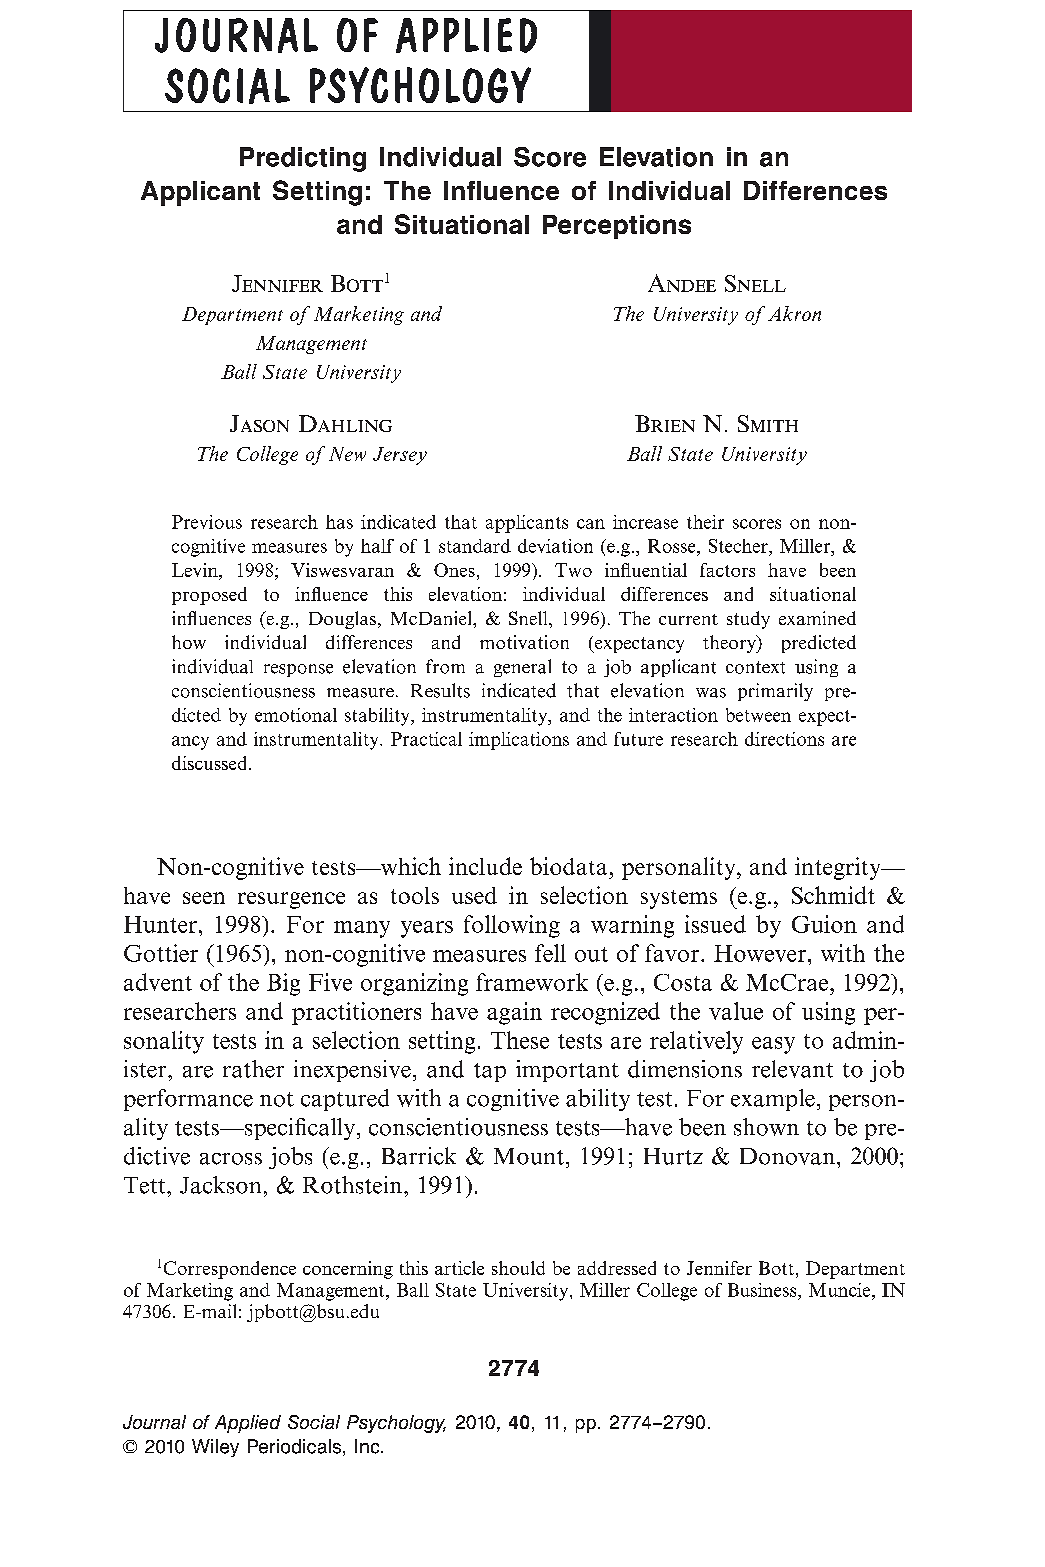 This screenshot has height=1567, width=1045. What do you see at coordinates (259, 423) in the screenshot?
I see `Jason` at bounding box center [259, 423].
